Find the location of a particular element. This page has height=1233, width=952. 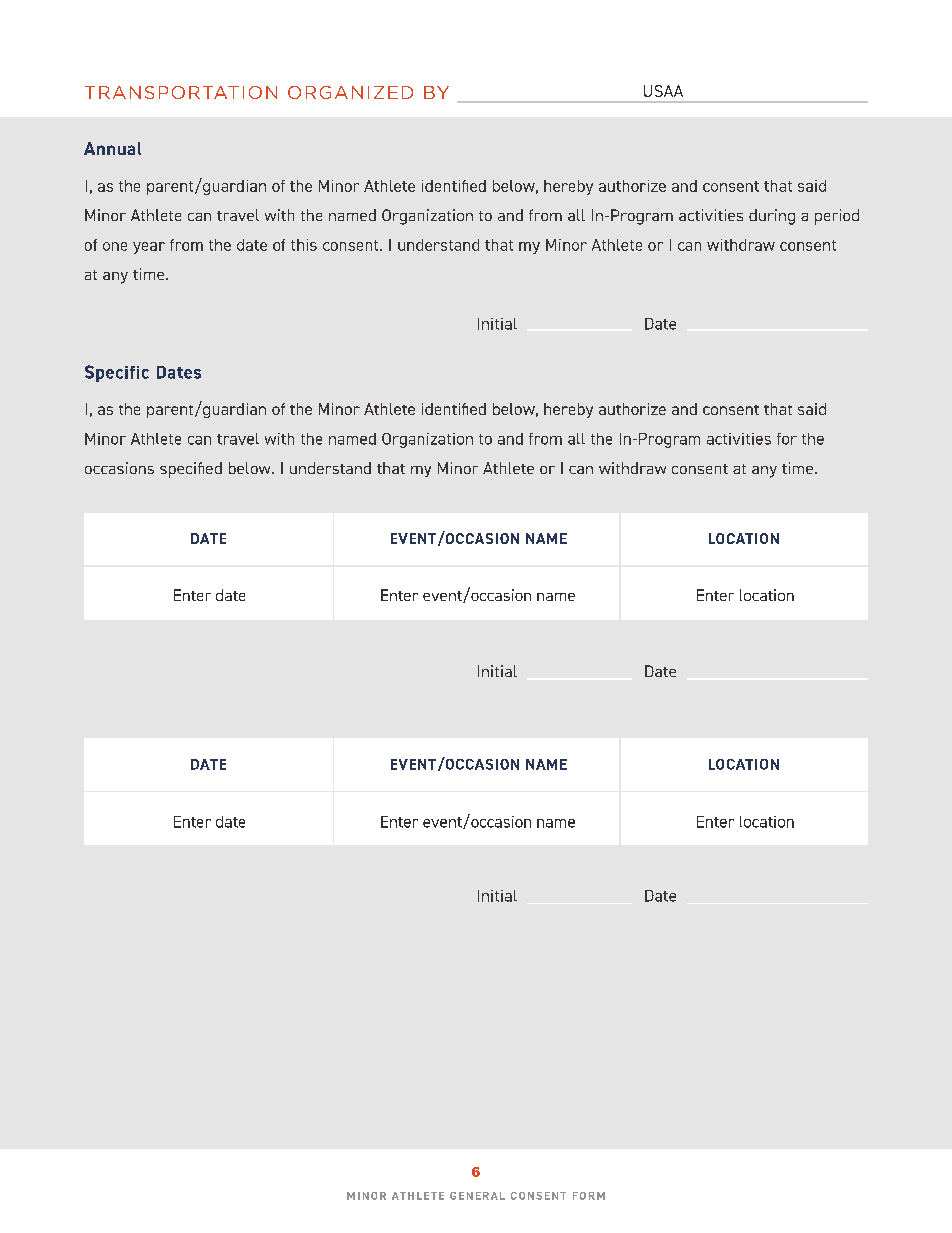

during is located at coordinates (772, 217).
